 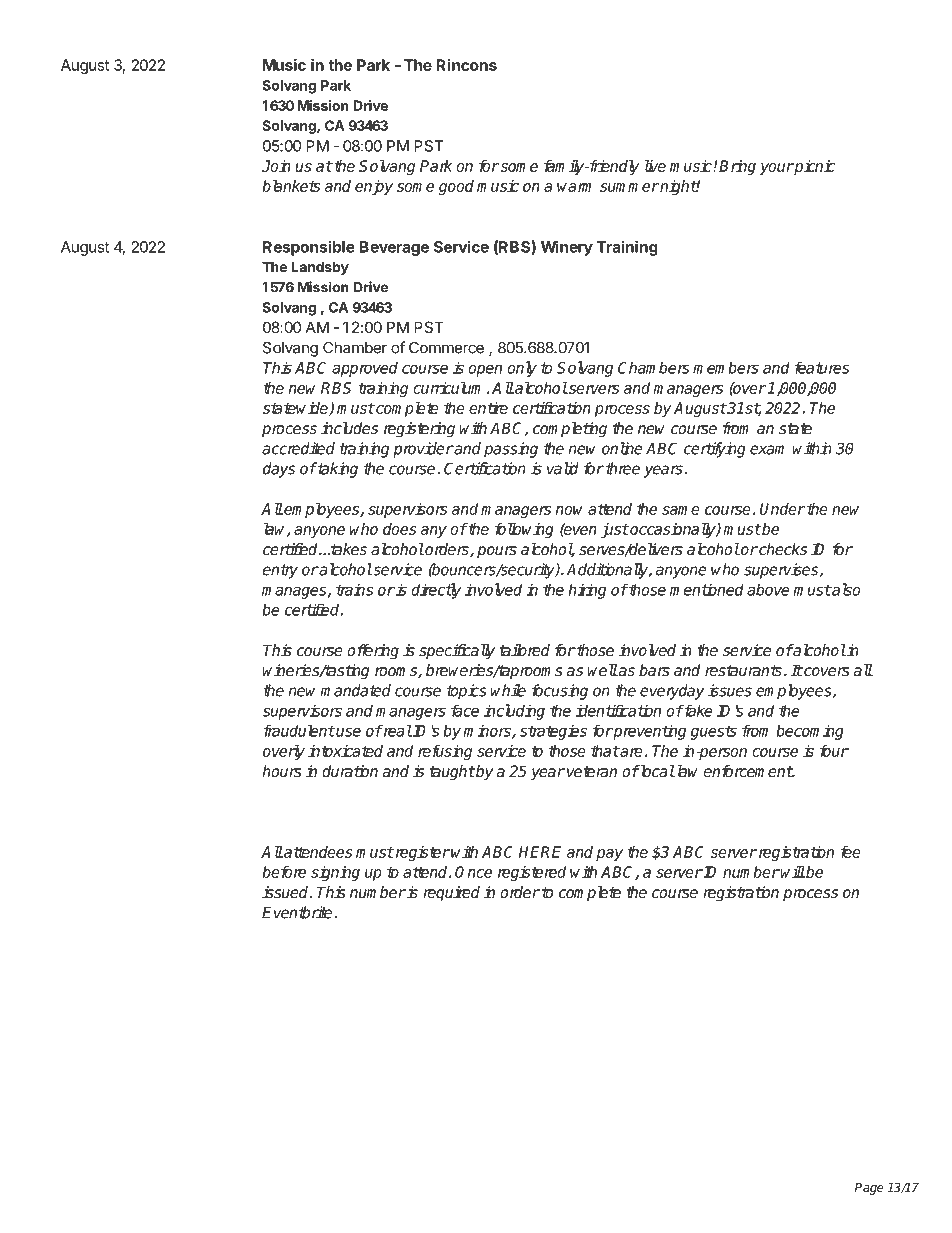 I want to click on focusing, so click(x=560, y=692).
